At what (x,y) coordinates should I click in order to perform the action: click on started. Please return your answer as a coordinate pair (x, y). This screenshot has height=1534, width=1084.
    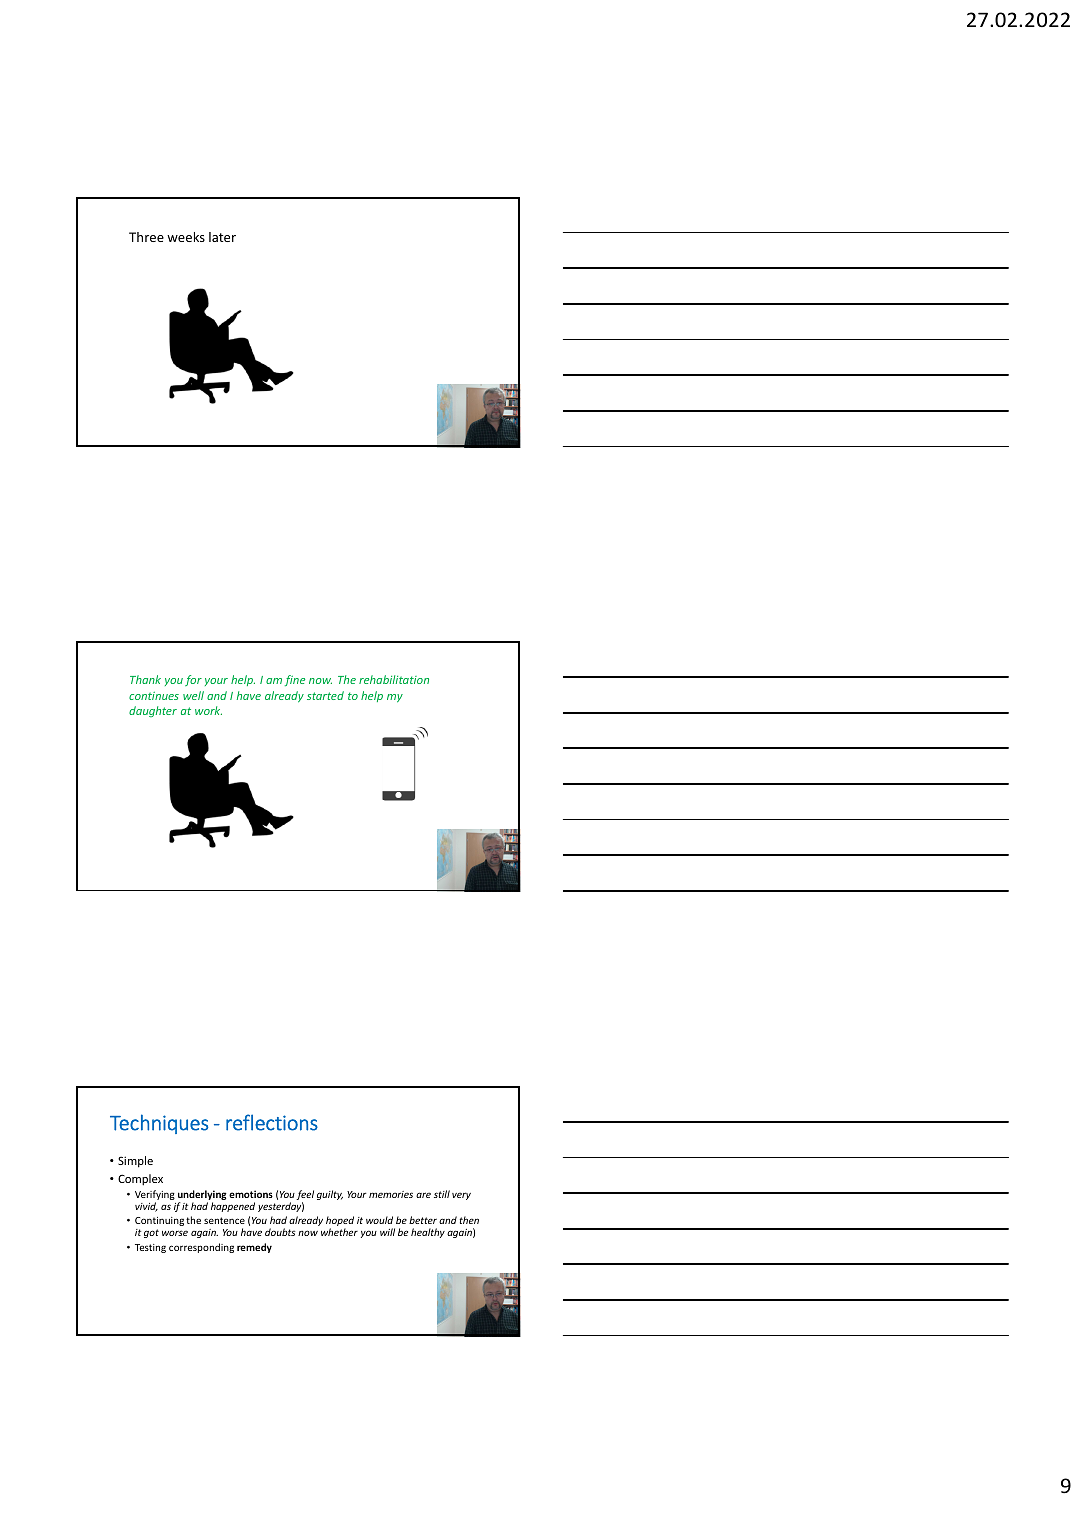
    Looking at the image, I should click on (325, 695).
